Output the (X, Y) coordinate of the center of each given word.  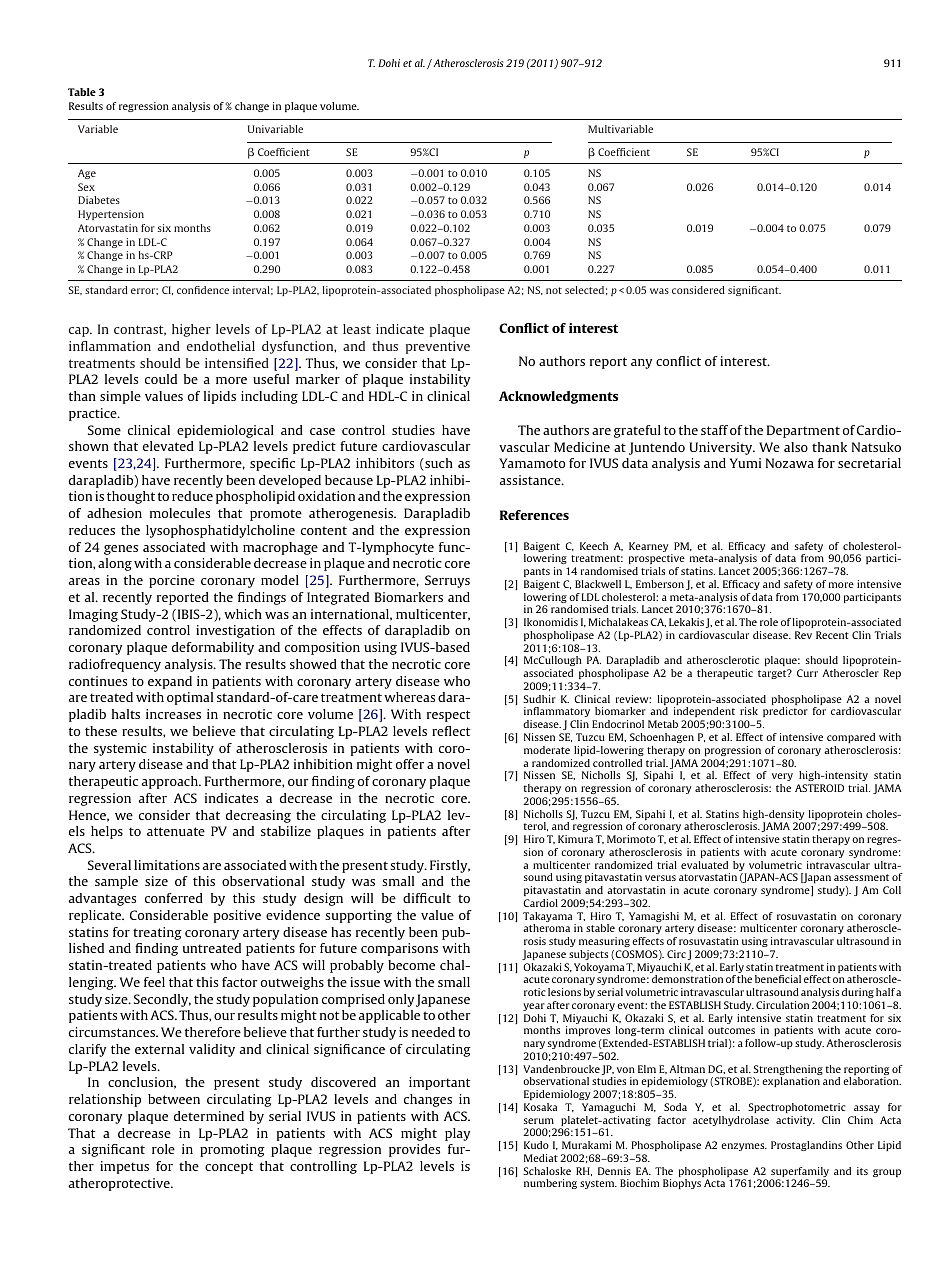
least (357, 329)
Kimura (575, 839)
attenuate (176, 831)
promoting (232, 1150)
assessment (861, 877)
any (641, 364)
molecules (180, 513)
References (534, 515)
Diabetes (99, 200)
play (457, 1134)
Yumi (745, 463)
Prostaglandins (806, 1146)
